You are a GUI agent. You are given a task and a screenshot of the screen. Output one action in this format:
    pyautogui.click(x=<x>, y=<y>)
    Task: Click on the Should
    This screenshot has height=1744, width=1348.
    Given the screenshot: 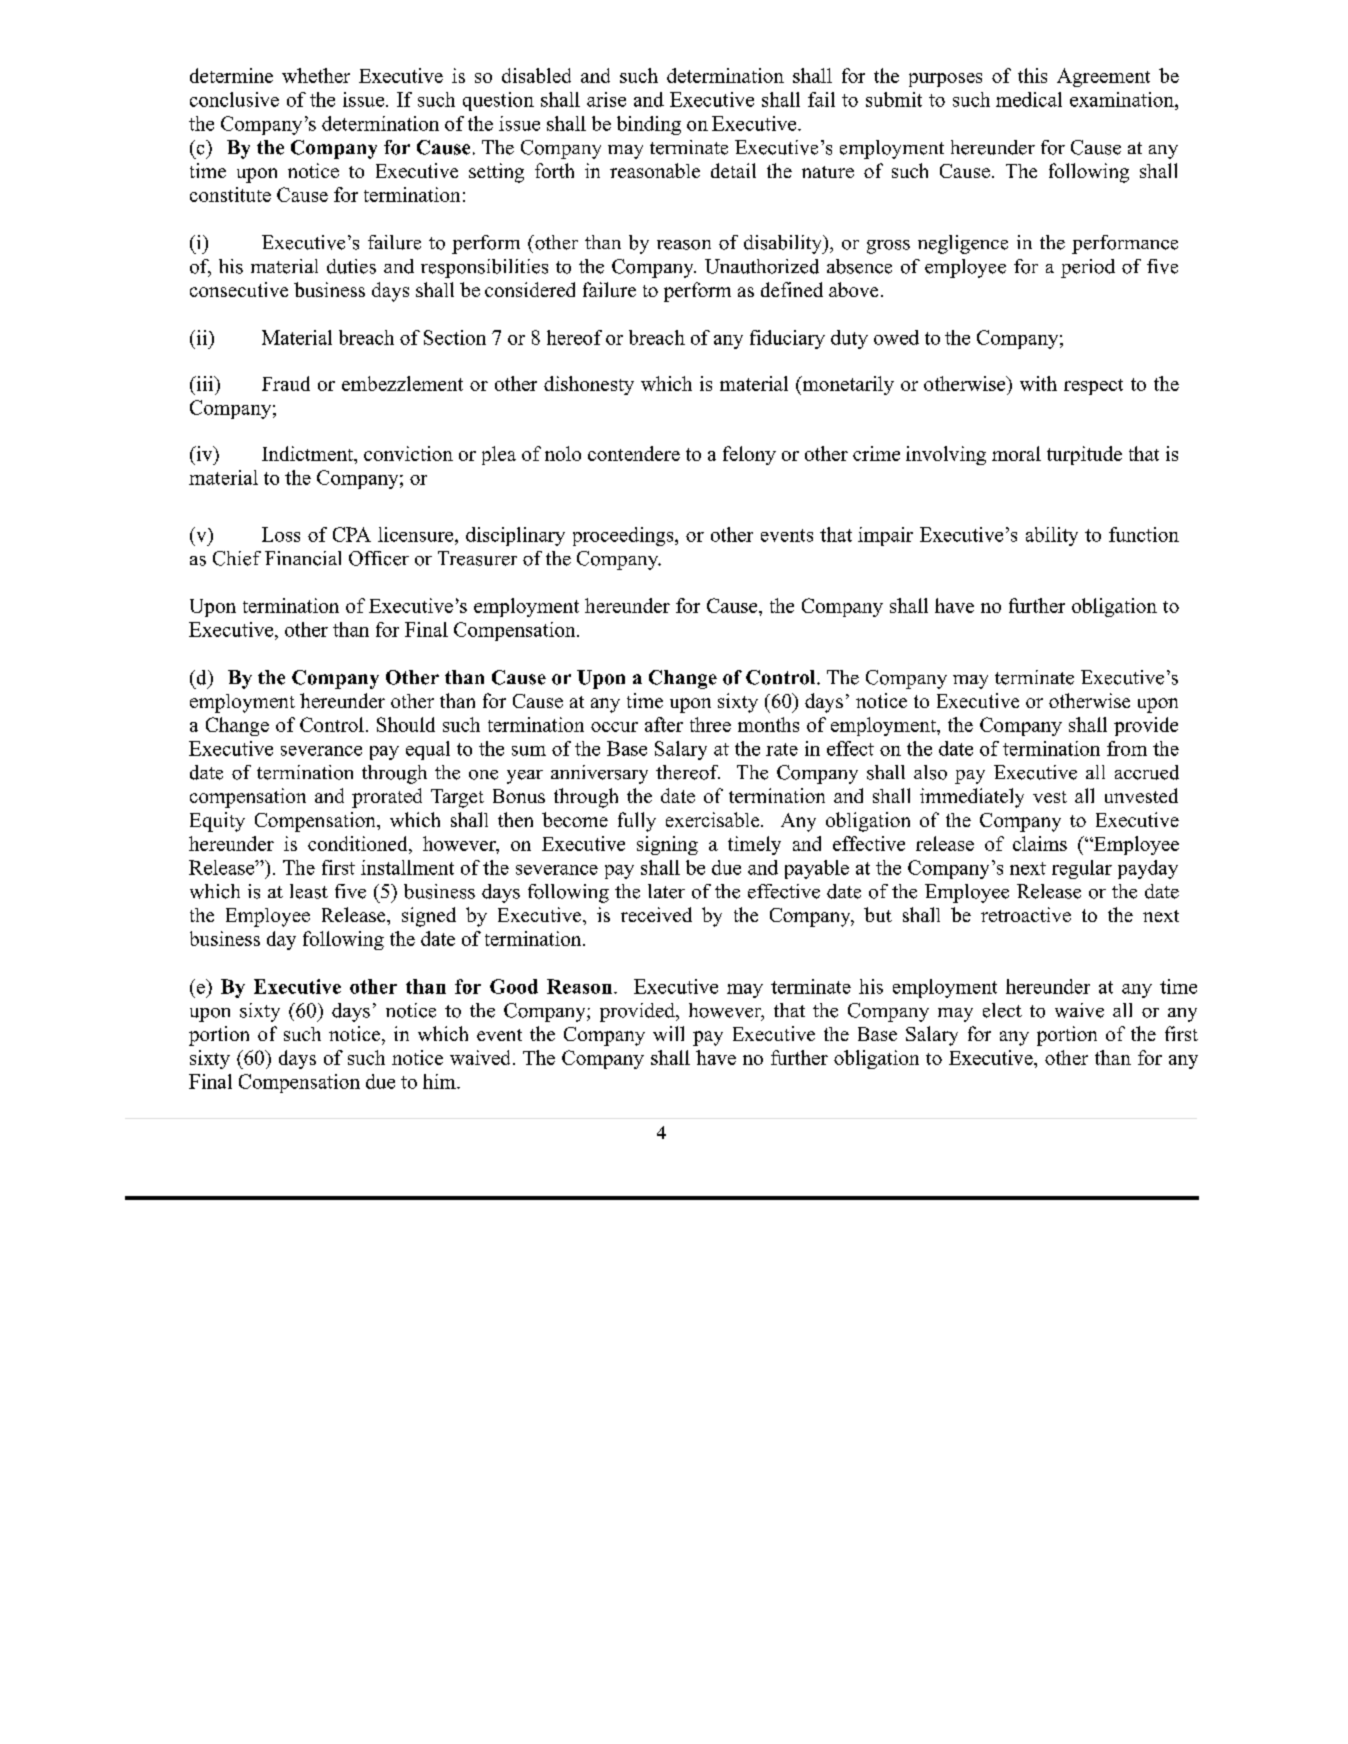 What is the action you would take?
    pyautogui.click(x=406, y=724)
